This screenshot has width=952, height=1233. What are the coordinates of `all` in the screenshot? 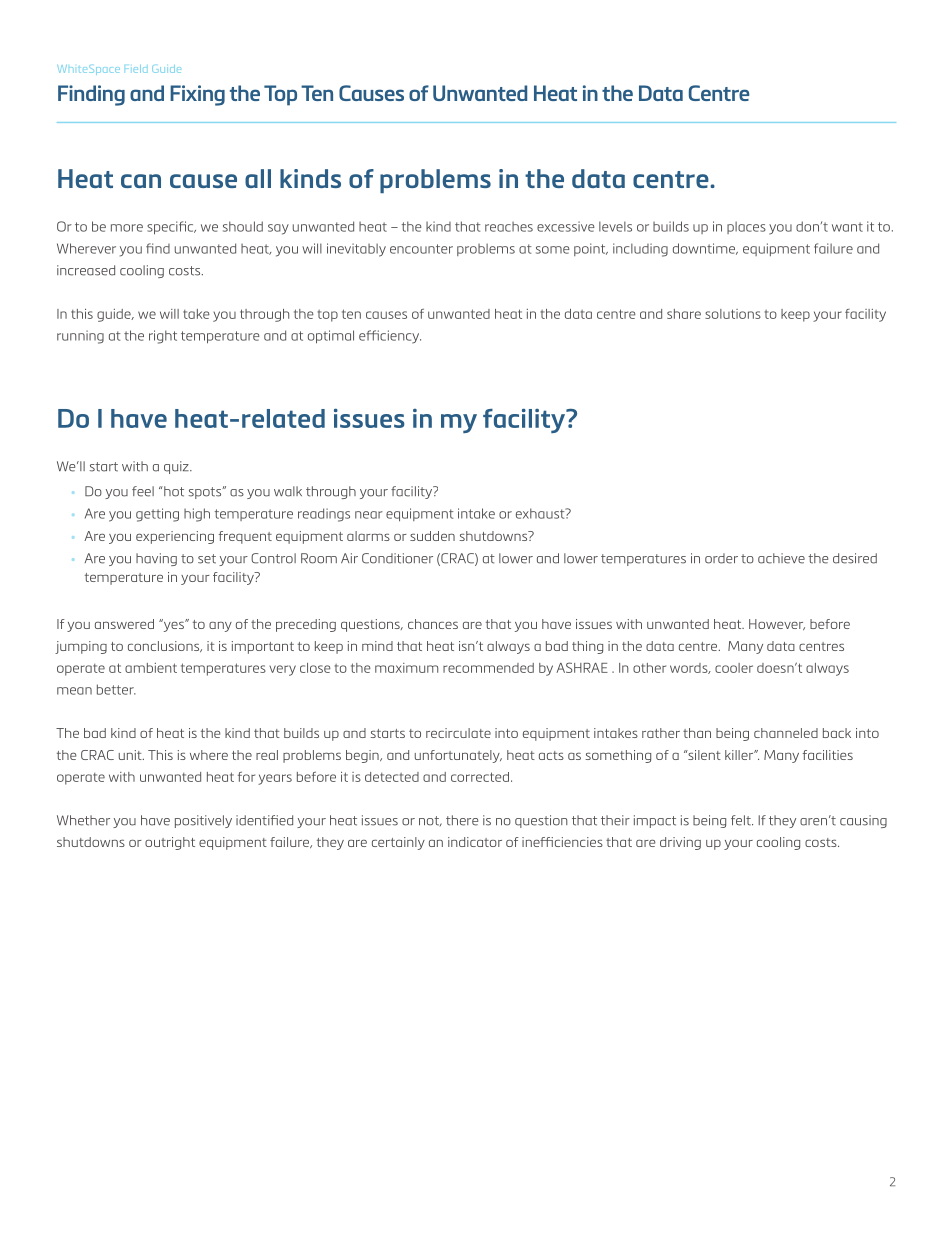 It's located at (258, 178).
